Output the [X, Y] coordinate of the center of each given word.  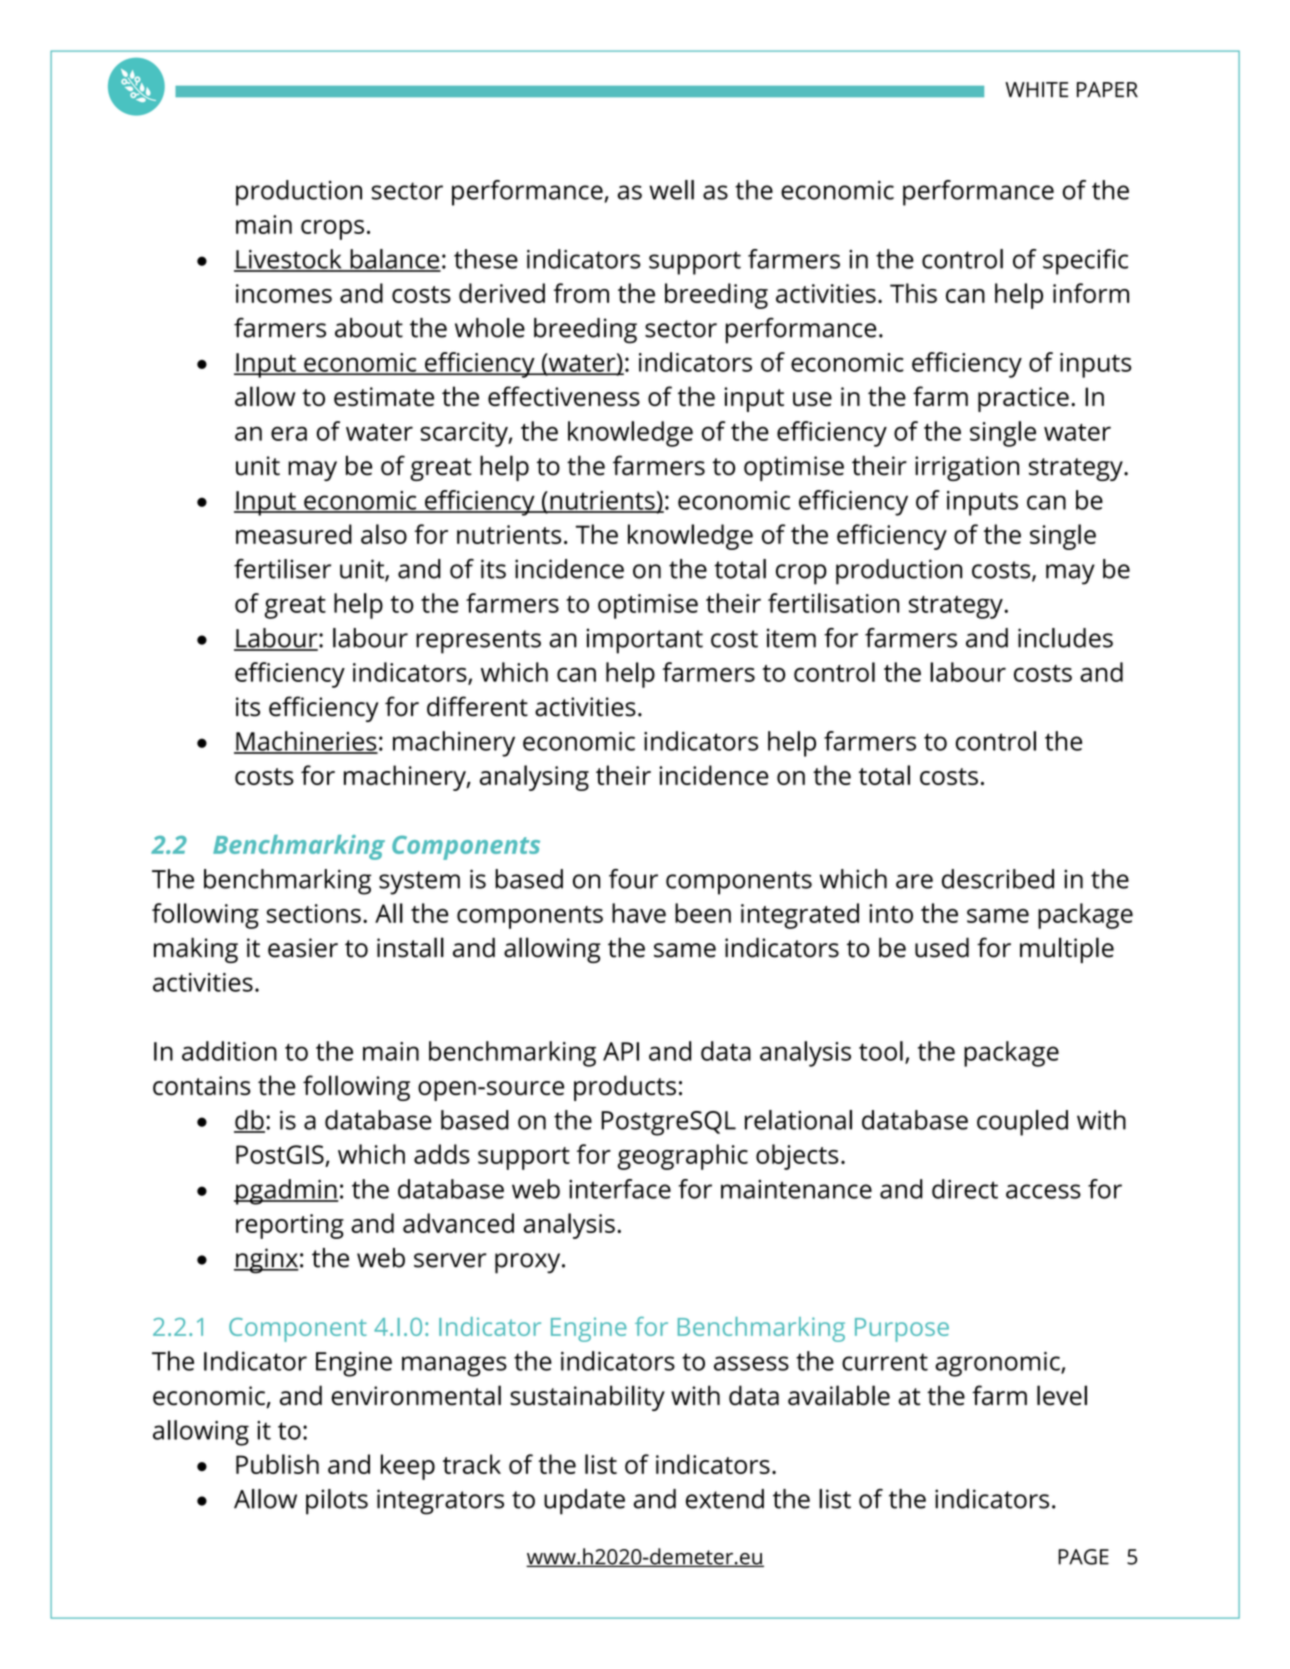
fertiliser [282, 569]
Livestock [289, 260]
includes [1065, 638]
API [621, 1051]
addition [229, 1051]
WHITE [1036, 89]
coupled [1022, 1123]
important [645, 641]
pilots [337, 1502]
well [671, 190]
